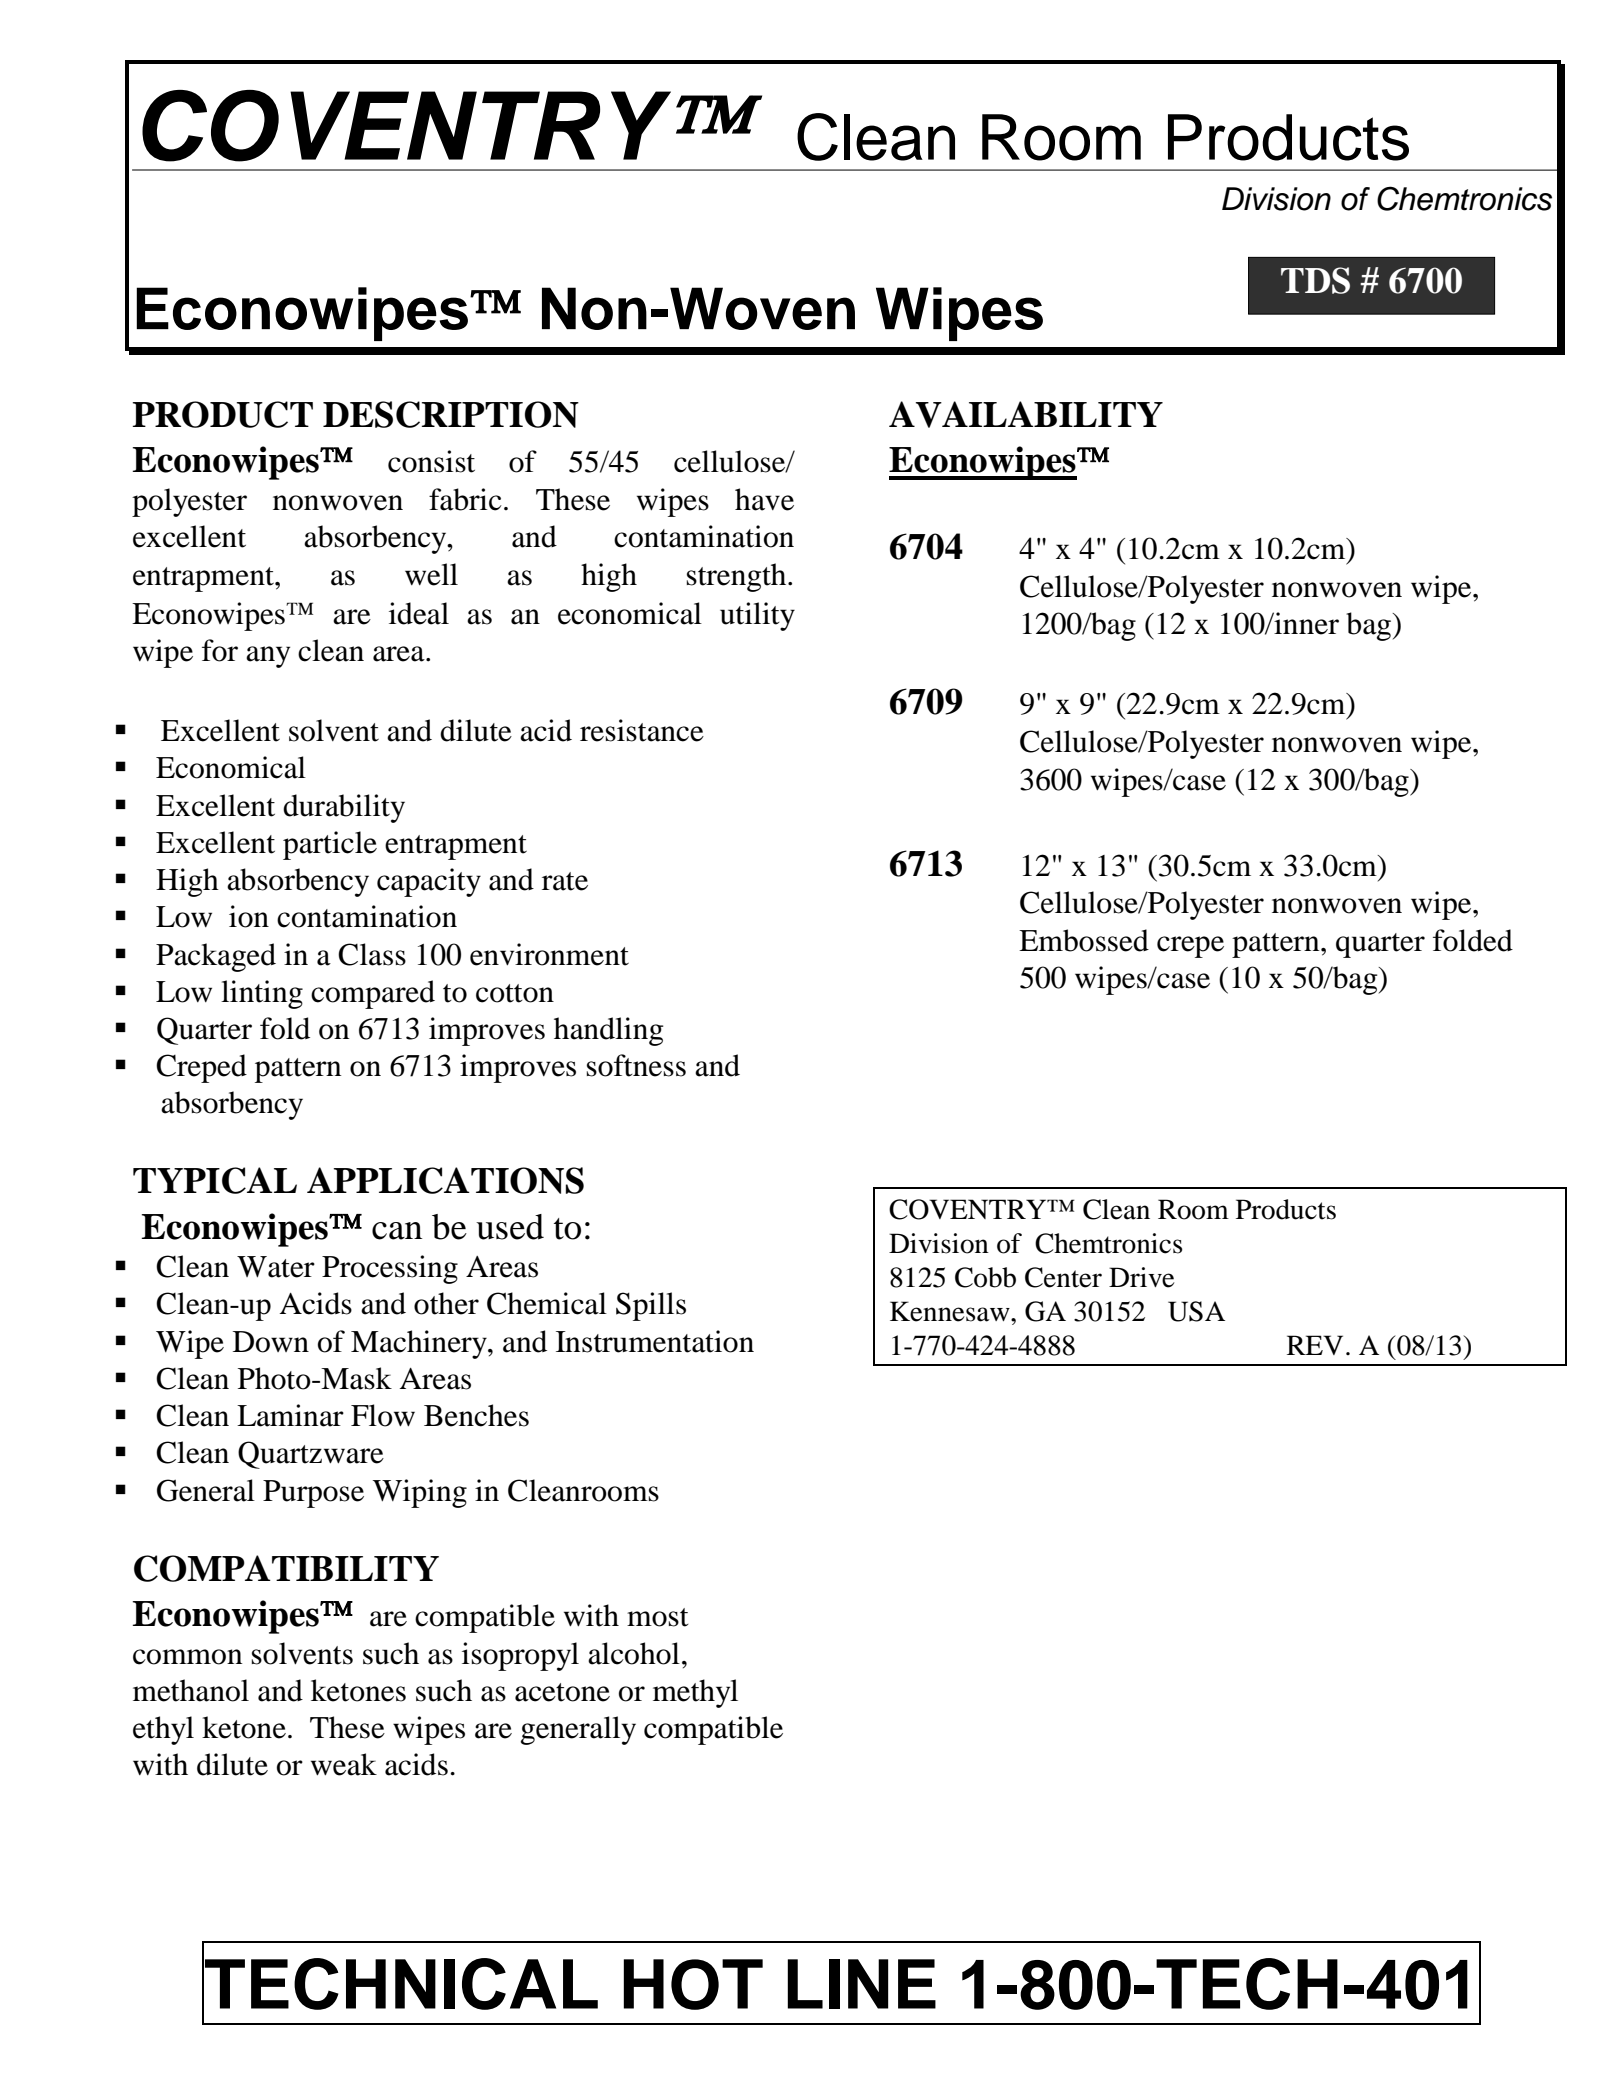 This screenshot has height=2081, width=1608. Describe the element at coordinates (1141, 1277) in the screenshot. I see `Drive` at that location.
